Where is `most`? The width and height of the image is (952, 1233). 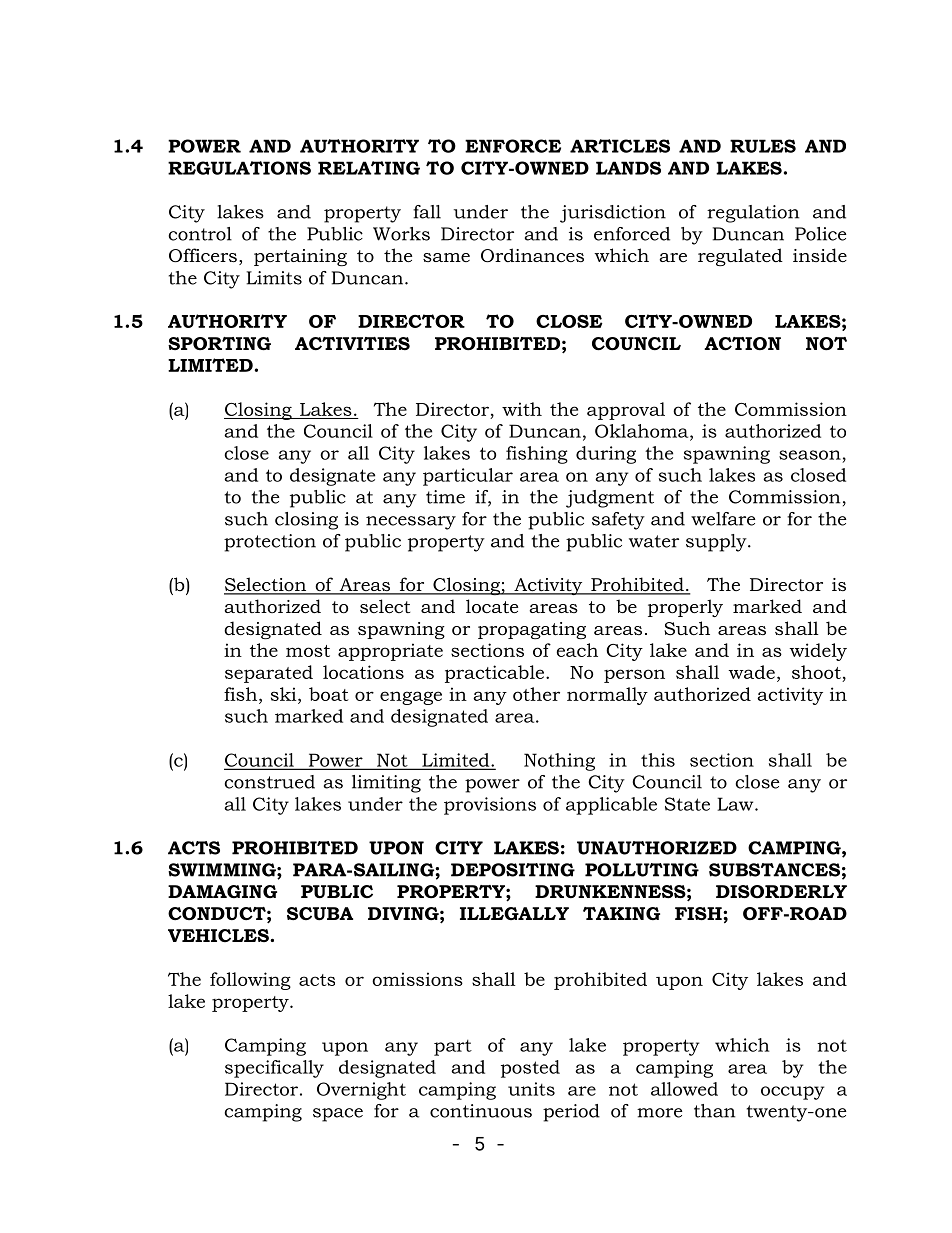 most is located at coordinates (308, 651).
